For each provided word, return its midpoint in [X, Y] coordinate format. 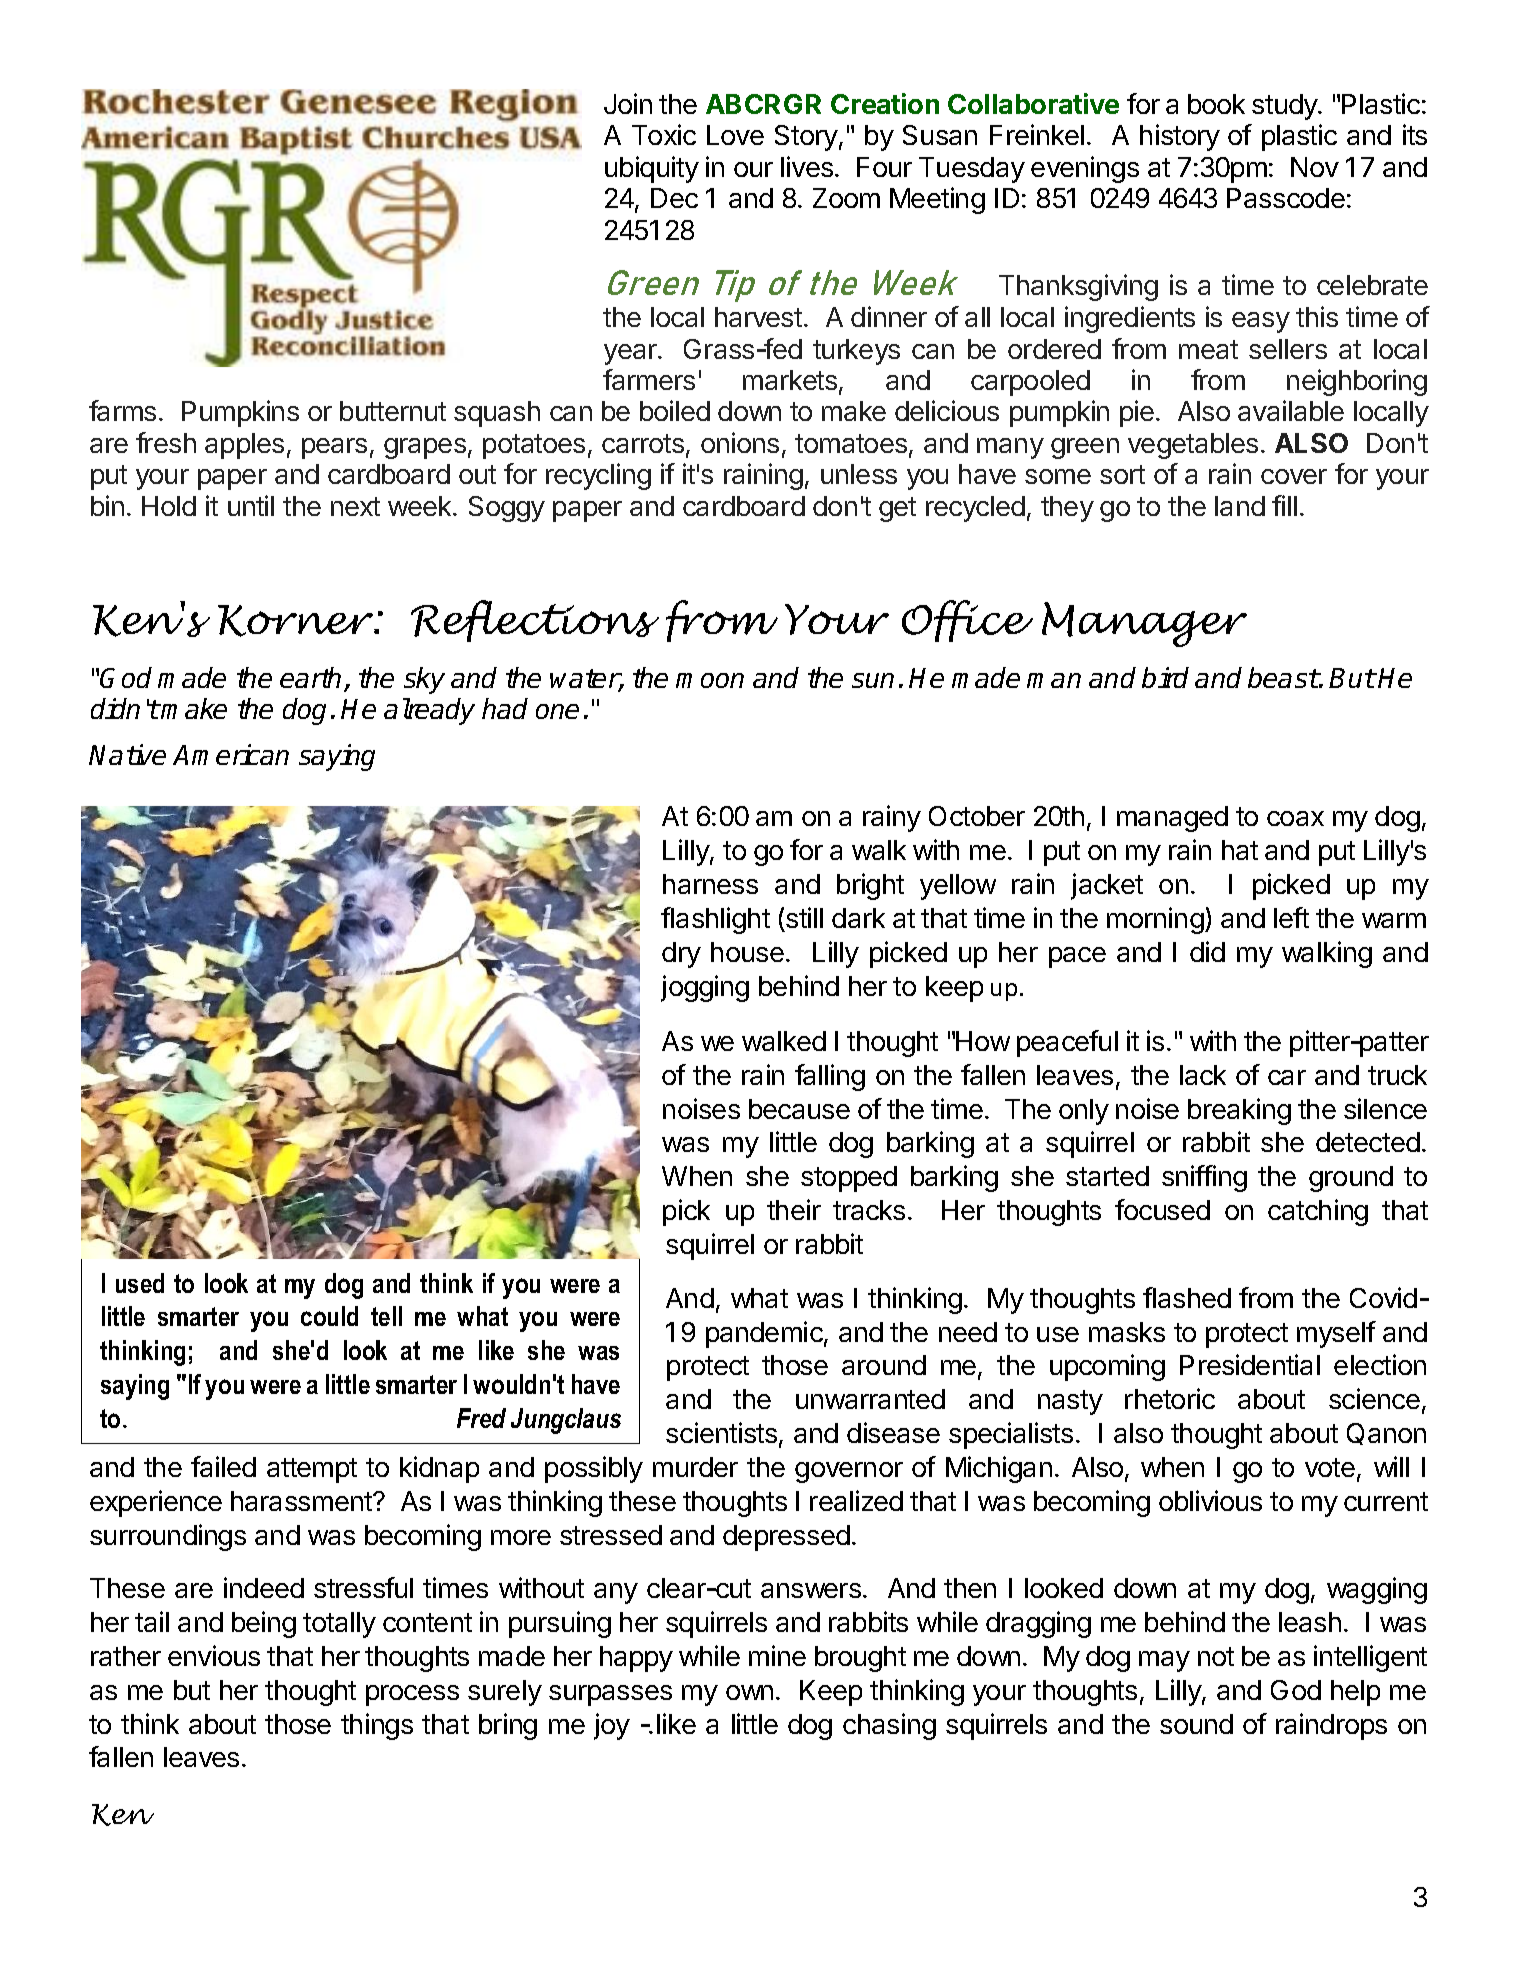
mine [777, 1655]
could [329, 1316]
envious [214, 1655]
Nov [1315, 167]
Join [628, 103]
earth [312, 679]
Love [735, 135]
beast [1283, 677]
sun [873, 680]
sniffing [1204, 1178]
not [1216, 1656]
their [794, 1209]
